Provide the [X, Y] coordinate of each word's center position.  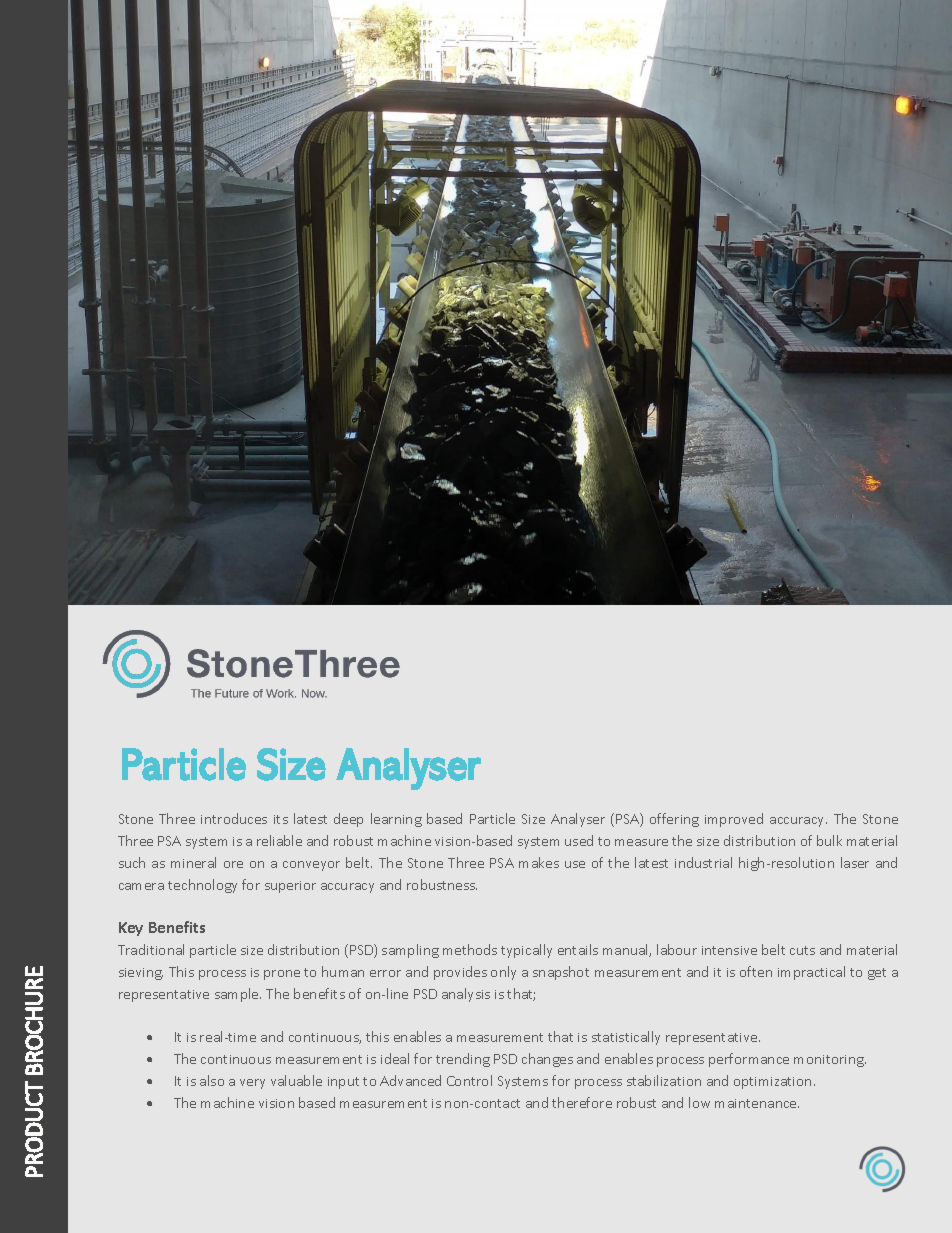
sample [238, 995]
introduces [234, 818]
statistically [626, 1038]
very [252, 1084]
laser [855, 862]
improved [734, 820]
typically [526, 951]
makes [539, 862]
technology [202, 886]
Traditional [151, 949]
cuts [802, 950]
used [579, 840]
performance [749, 1060]
